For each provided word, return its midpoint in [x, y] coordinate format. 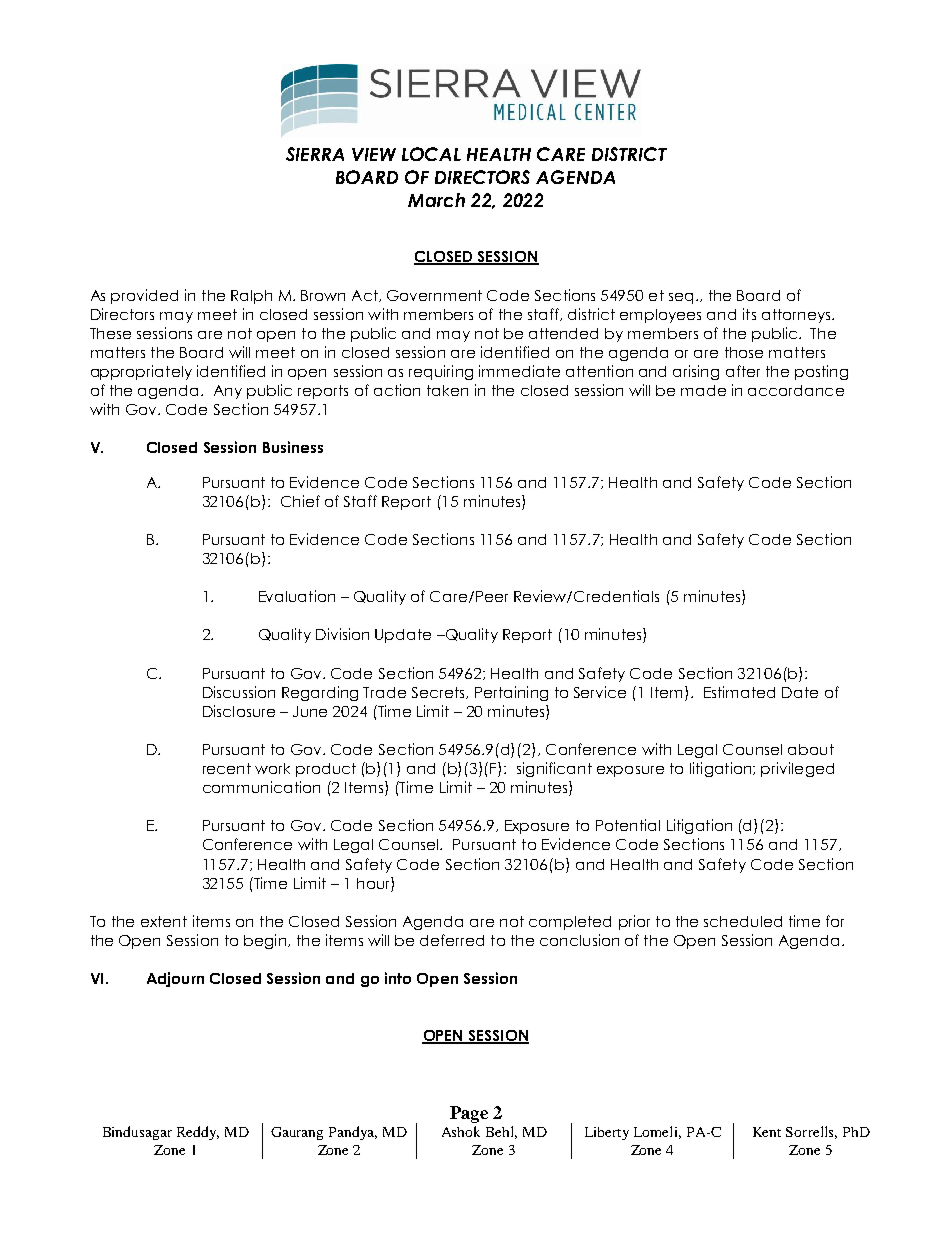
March [436, 200]
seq [681, 298]
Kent [767, 1132]
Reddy [198, 1133]
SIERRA [315, 154]
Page [469, 1114]
